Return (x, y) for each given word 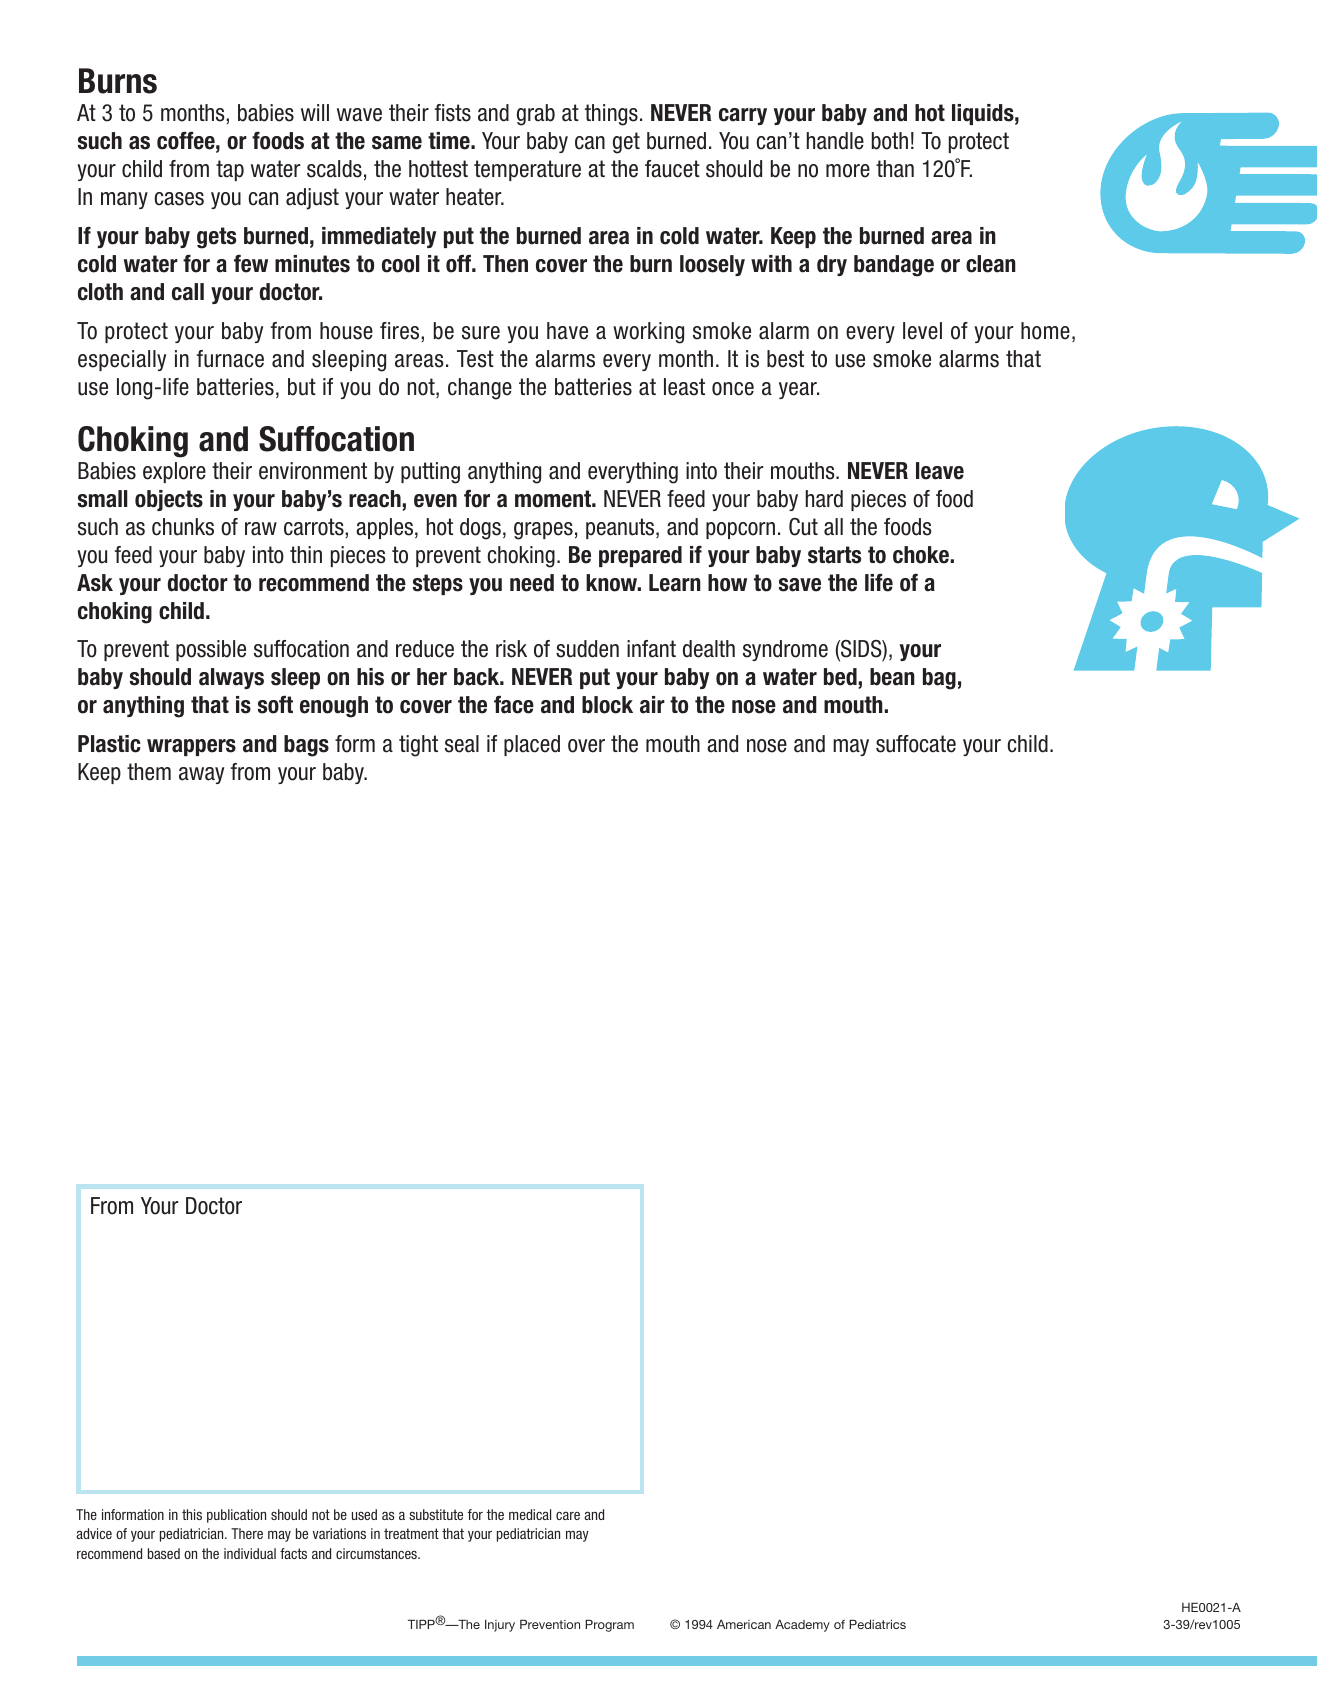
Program (609, 1626)
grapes (543, 531)
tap (230, 170)
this (192, 1514)
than (895, 169)
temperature (527, 170)
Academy (802, 1626)
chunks (183, 527)
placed (532, 745)
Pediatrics (877, 1624)
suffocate (916, 744)
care (568, 1515)
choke (921, 555)
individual (250, 1553)
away (201, 775)
